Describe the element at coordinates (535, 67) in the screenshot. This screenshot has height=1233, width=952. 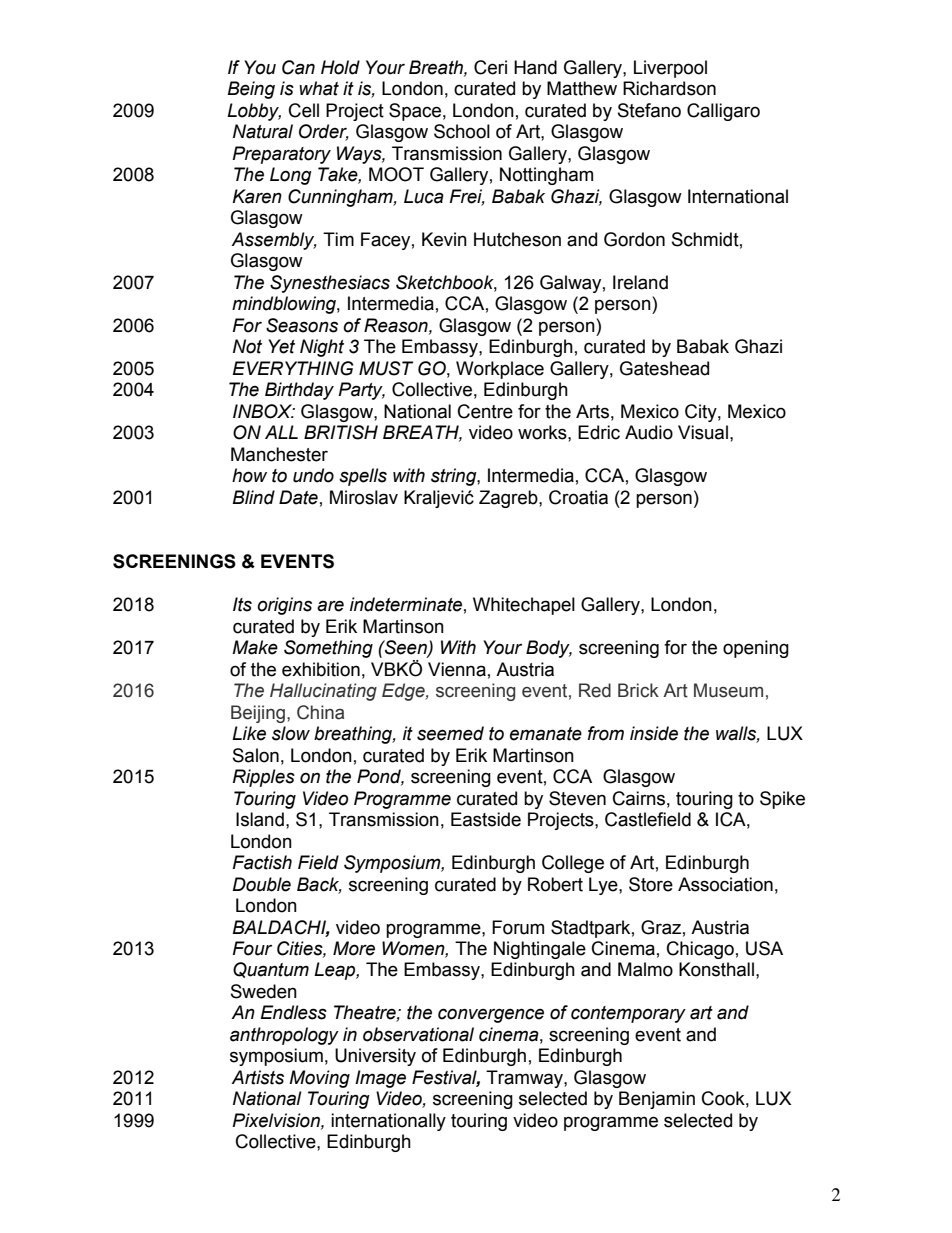
I see `Hand` at that location.
